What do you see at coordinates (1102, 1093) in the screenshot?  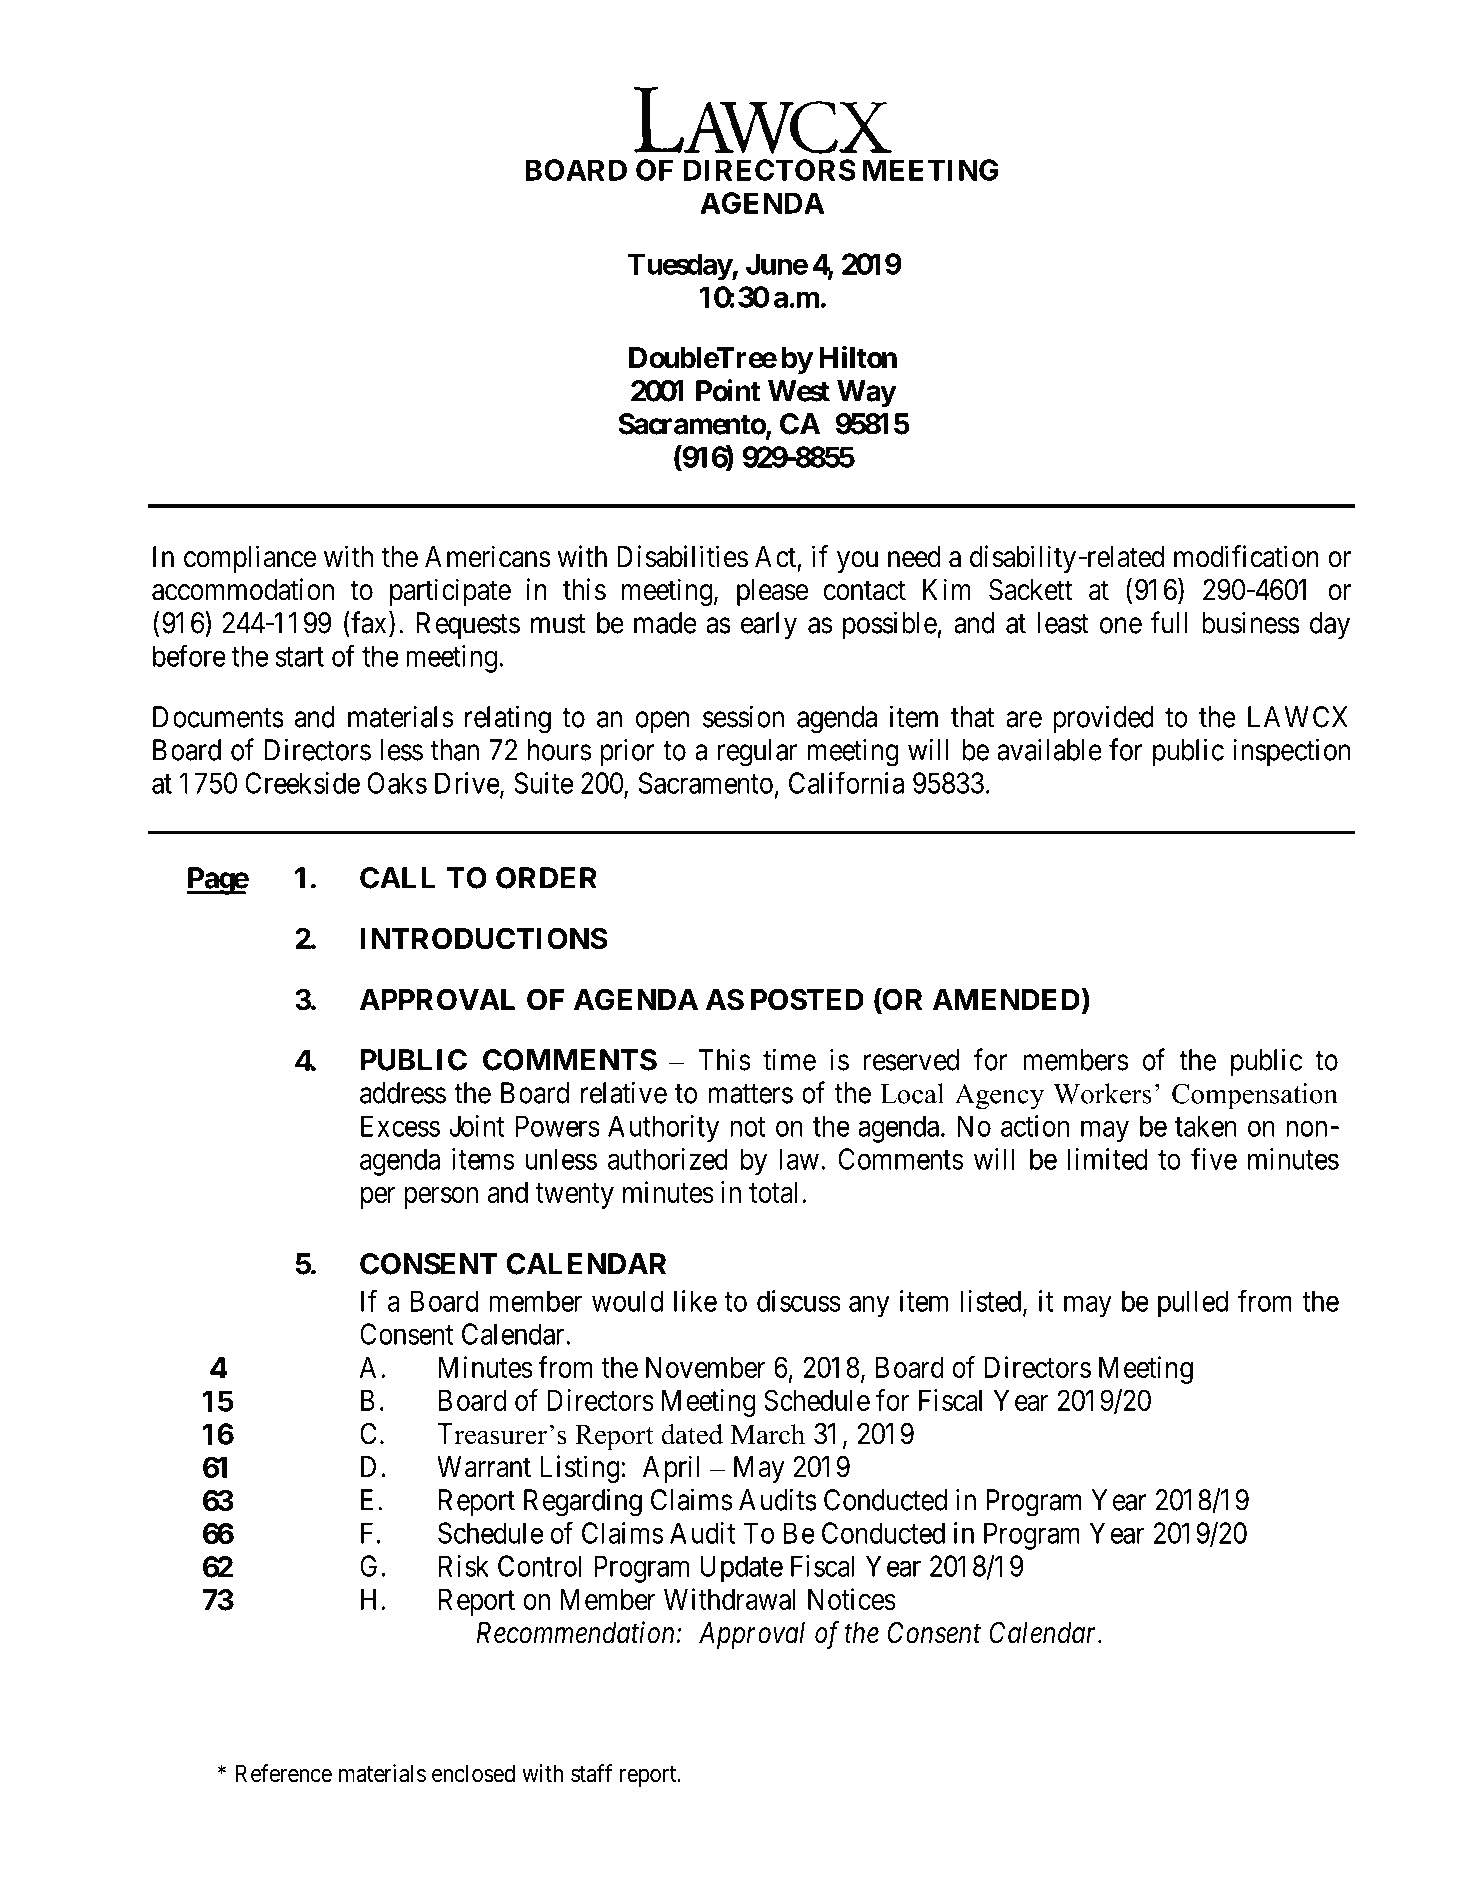 I see `Workers` at bounding box center [1102, 1093].
